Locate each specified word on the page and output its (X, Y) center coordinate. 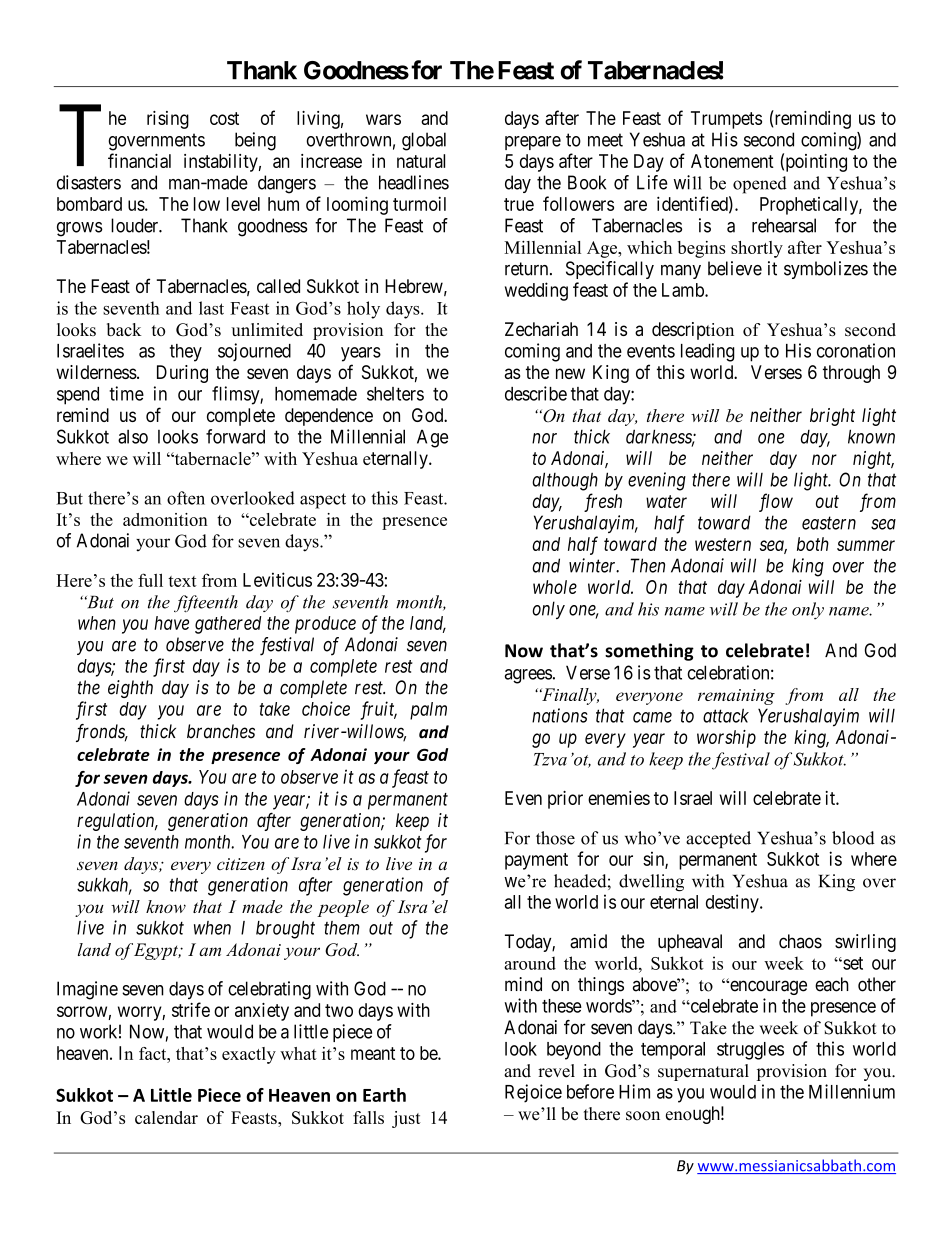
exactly (249, 1055)
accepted (718, 839)
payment (536, 861)
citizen (241, 864)
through (851, 374)
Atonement (732, 161)
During (182, 374)
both (813, 544)
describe (536, 393)
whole (555, 587)
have (171, 623)
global (424, 141)
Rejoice (533, 1093)
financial (139, 160)
